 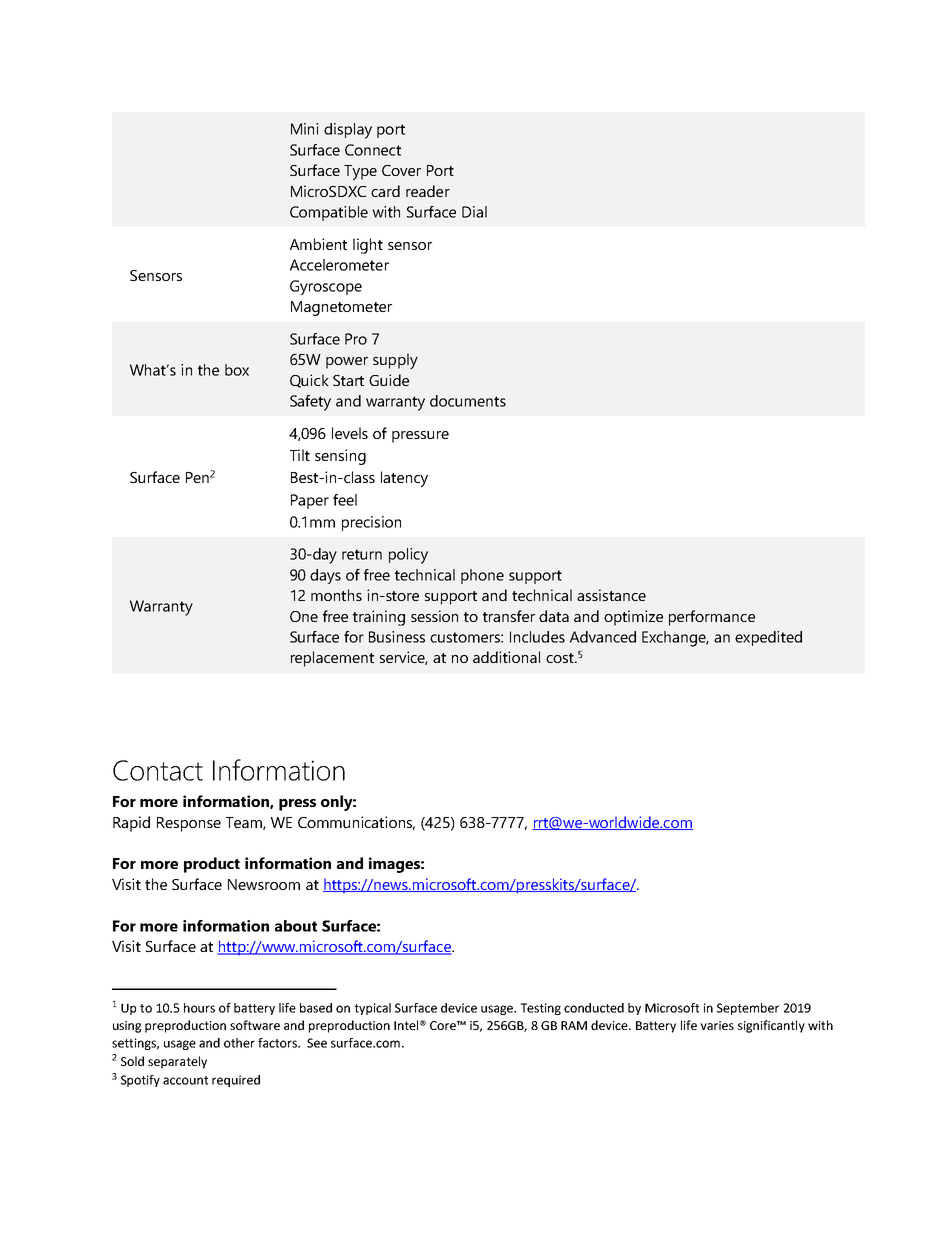 What do you see at coordinates (611, 595) in the page?
I see `assistance` at bounding box center [611, 595].
